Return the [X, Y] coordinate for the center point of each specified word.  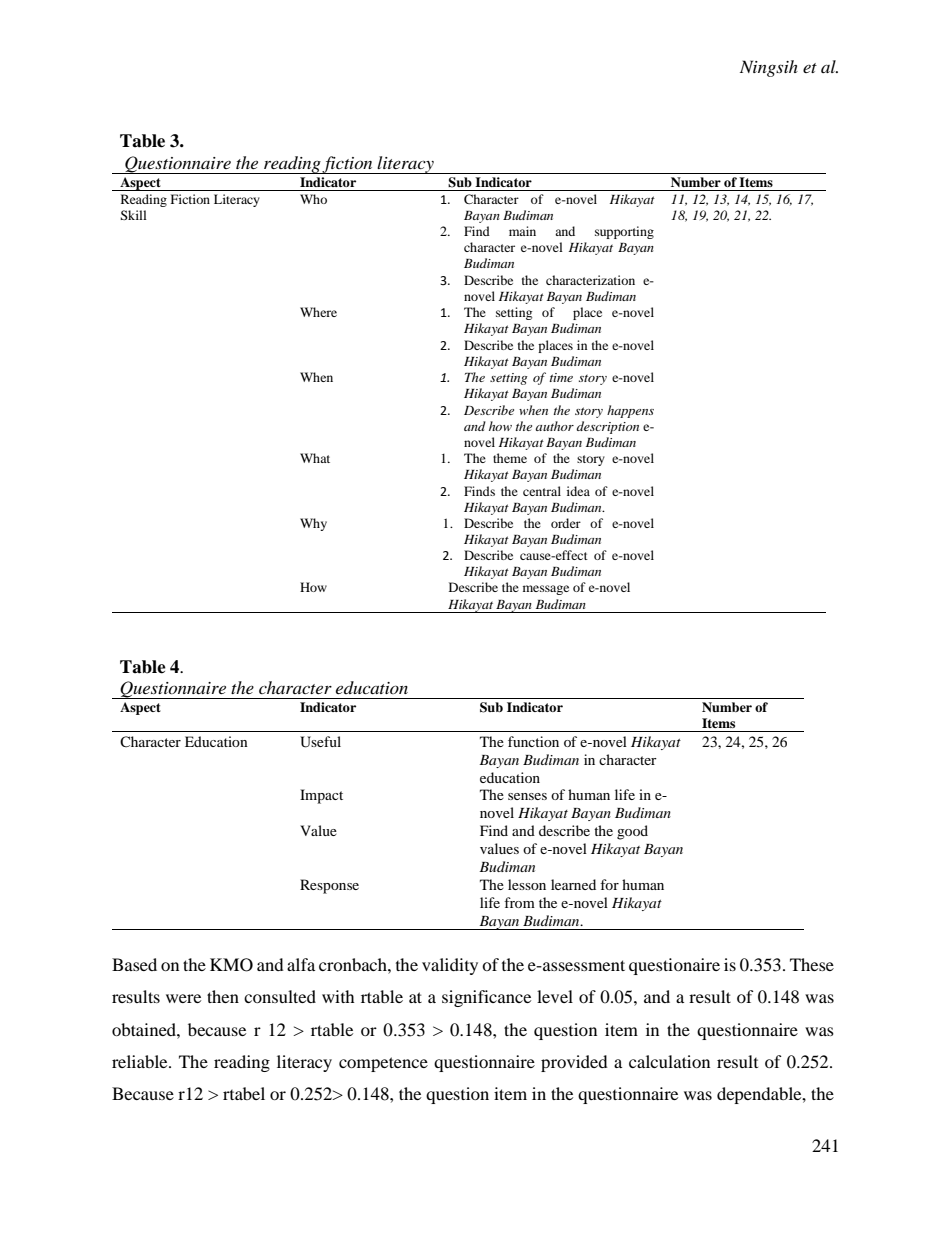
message [546, 590]
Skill [133, 215]
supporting [624, 232]
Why [313, 524]
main [522, 231]
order [566, 523]
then [223, 996]
